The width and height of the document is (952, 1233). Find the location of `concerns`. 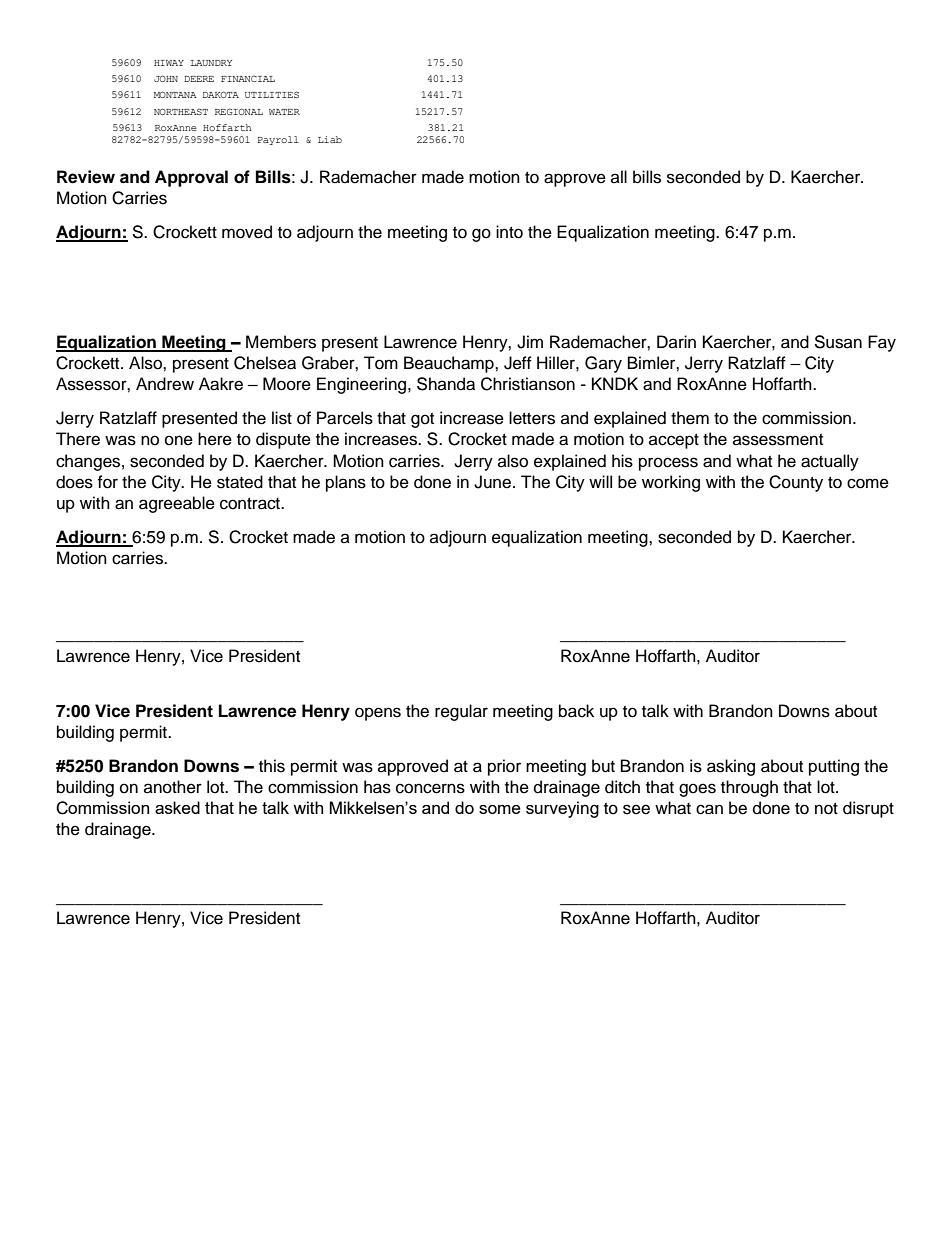

concerns is located at coordinates (430, 788).
